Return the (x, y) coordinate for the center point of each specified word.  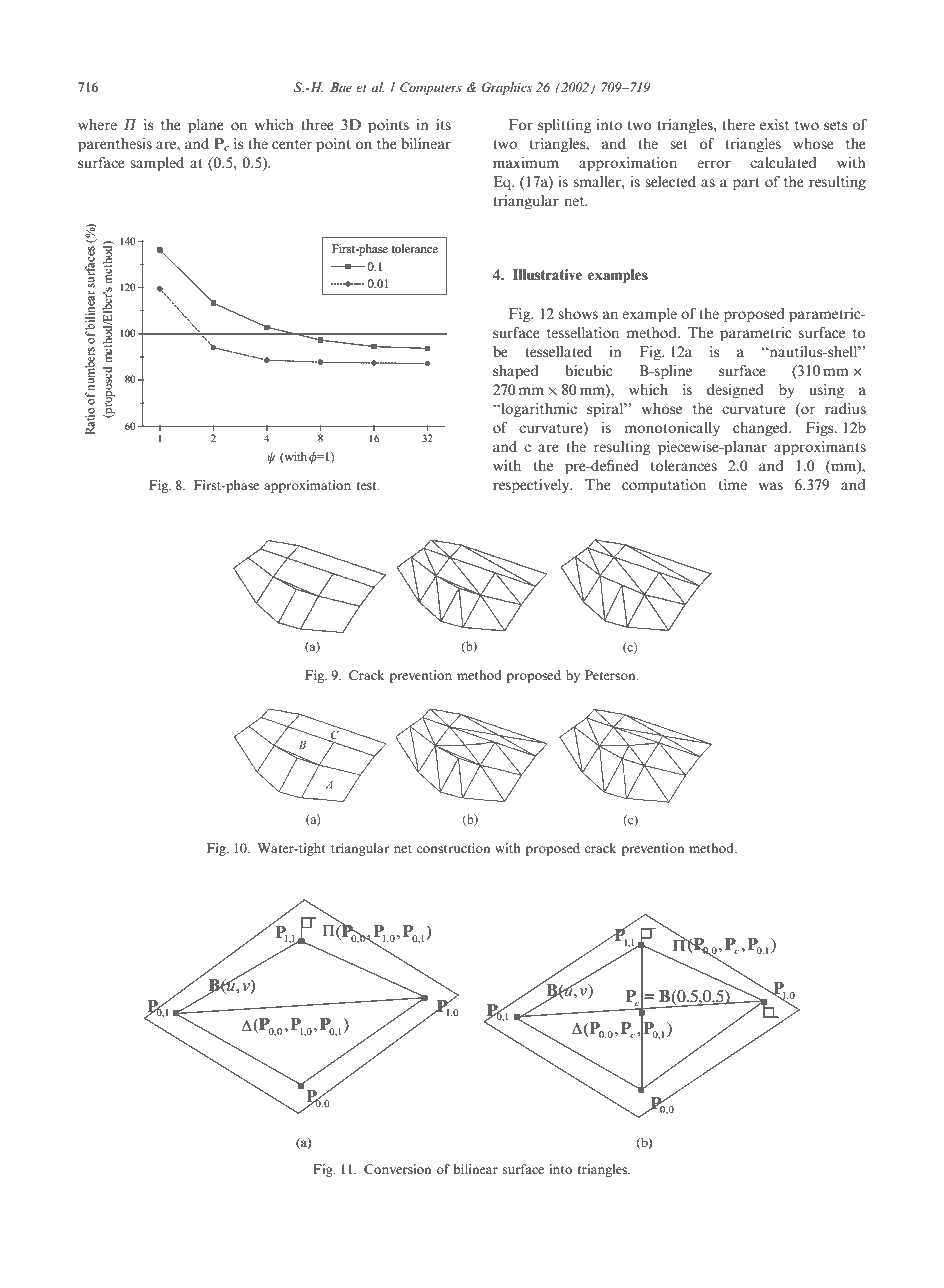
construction (453, 848)
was (771, 486)
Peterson (611, 675)
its (443, 124)
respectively (532, 486)
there (738, 124)
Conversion (397, 1169)
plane (206, 126)
